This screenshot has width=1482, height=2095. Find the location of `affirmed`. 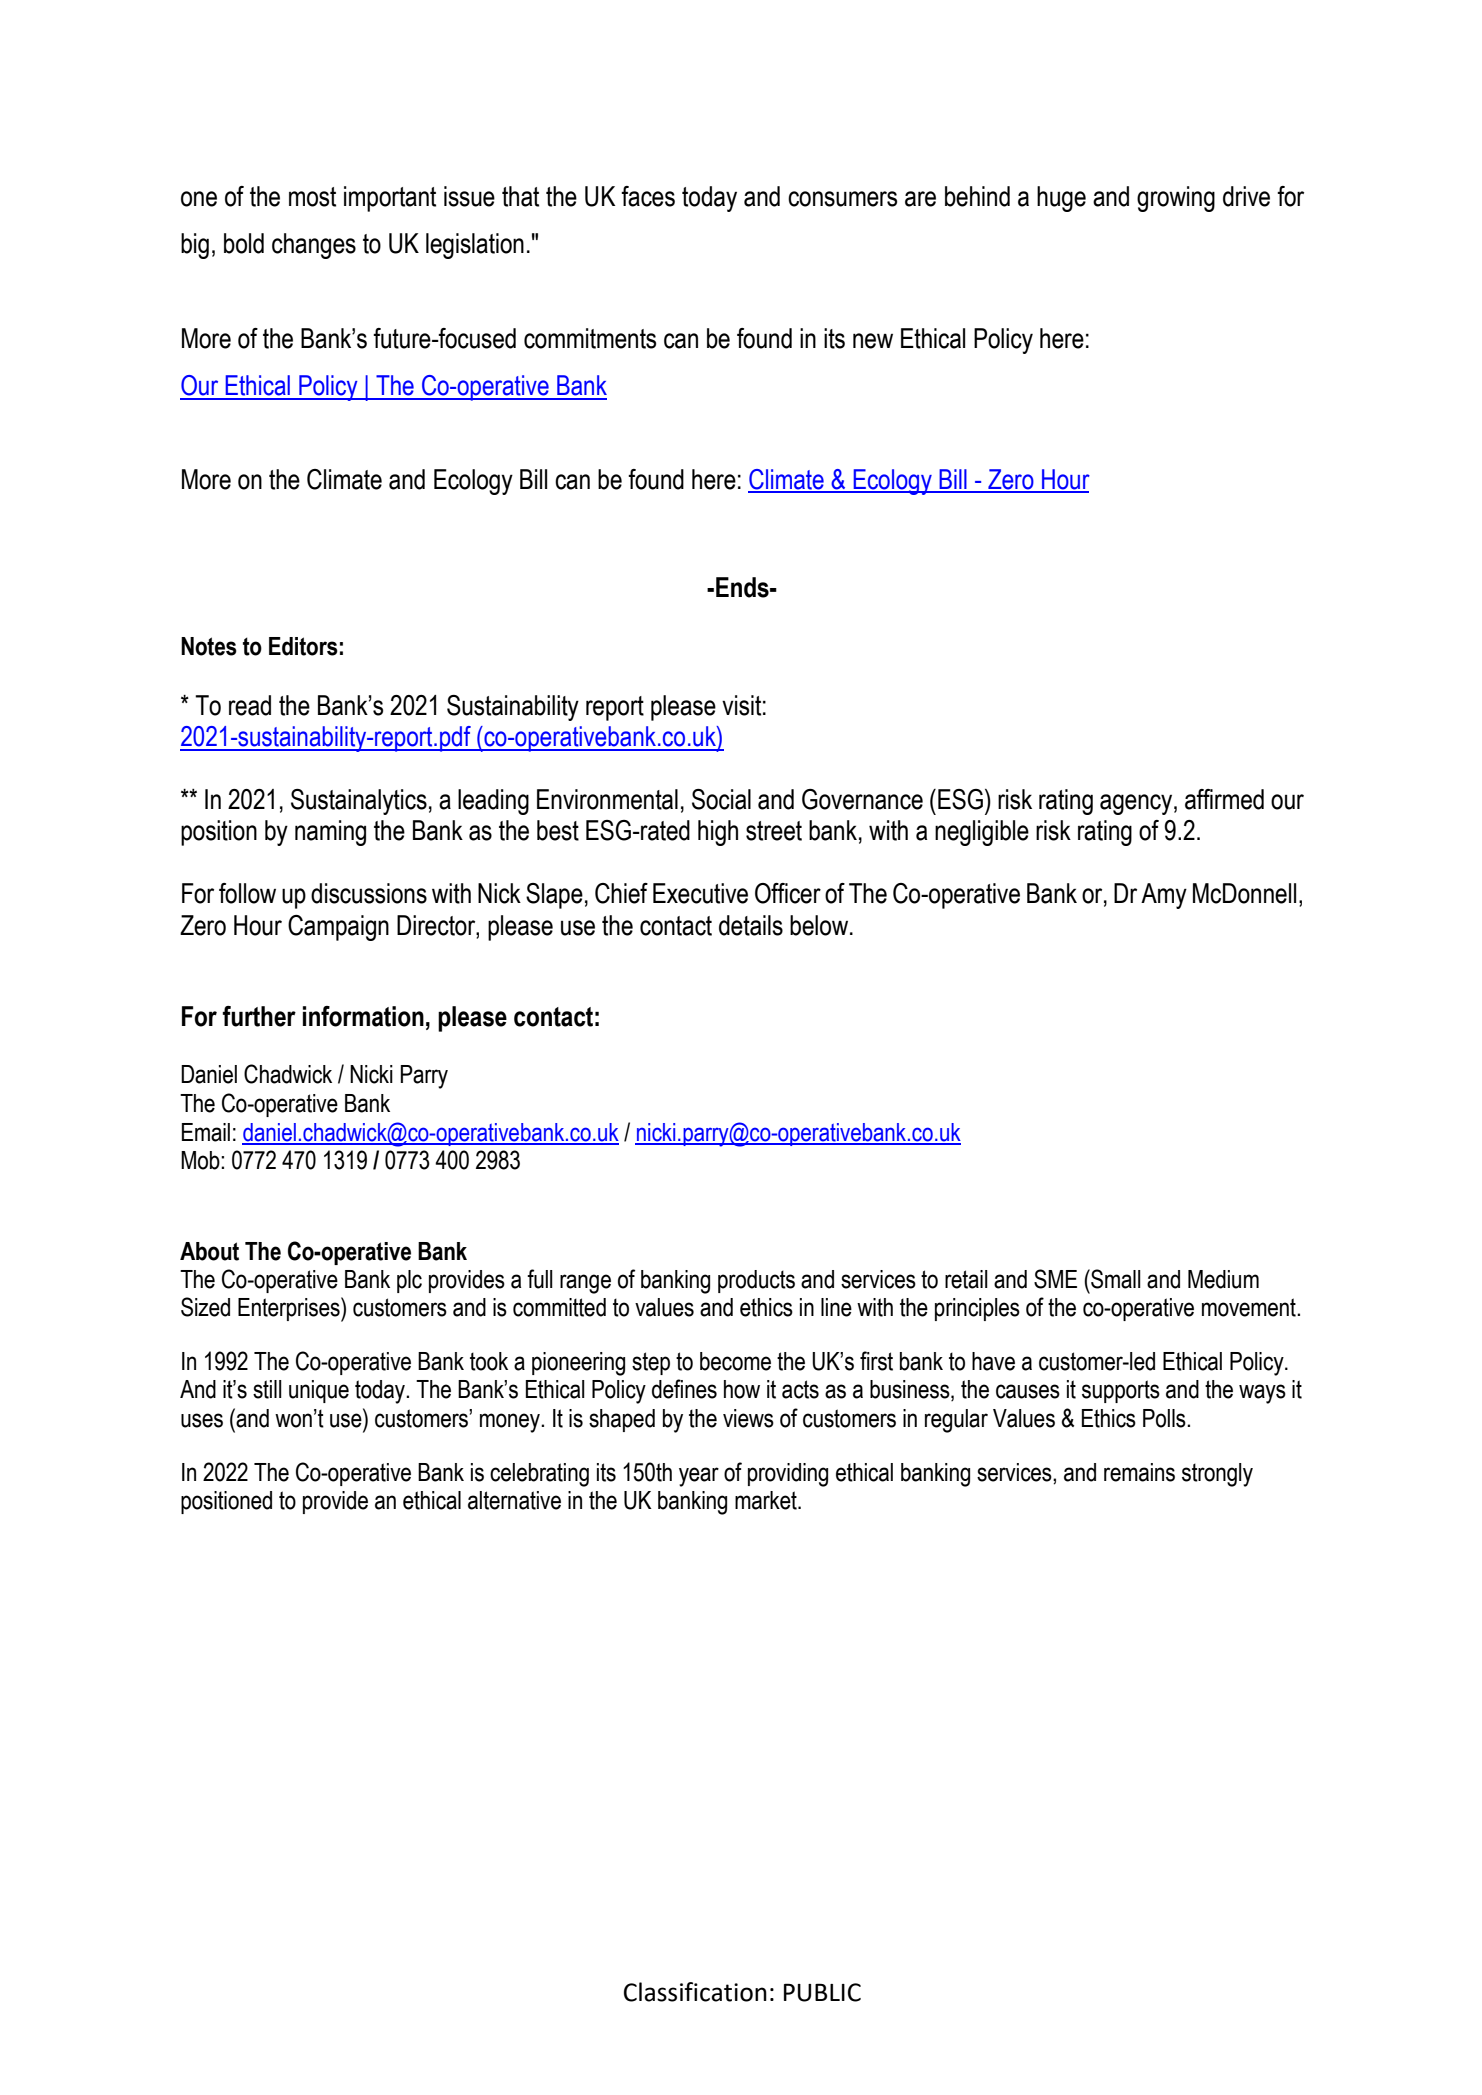

affirmed is located at coordinates (1224, 799).
